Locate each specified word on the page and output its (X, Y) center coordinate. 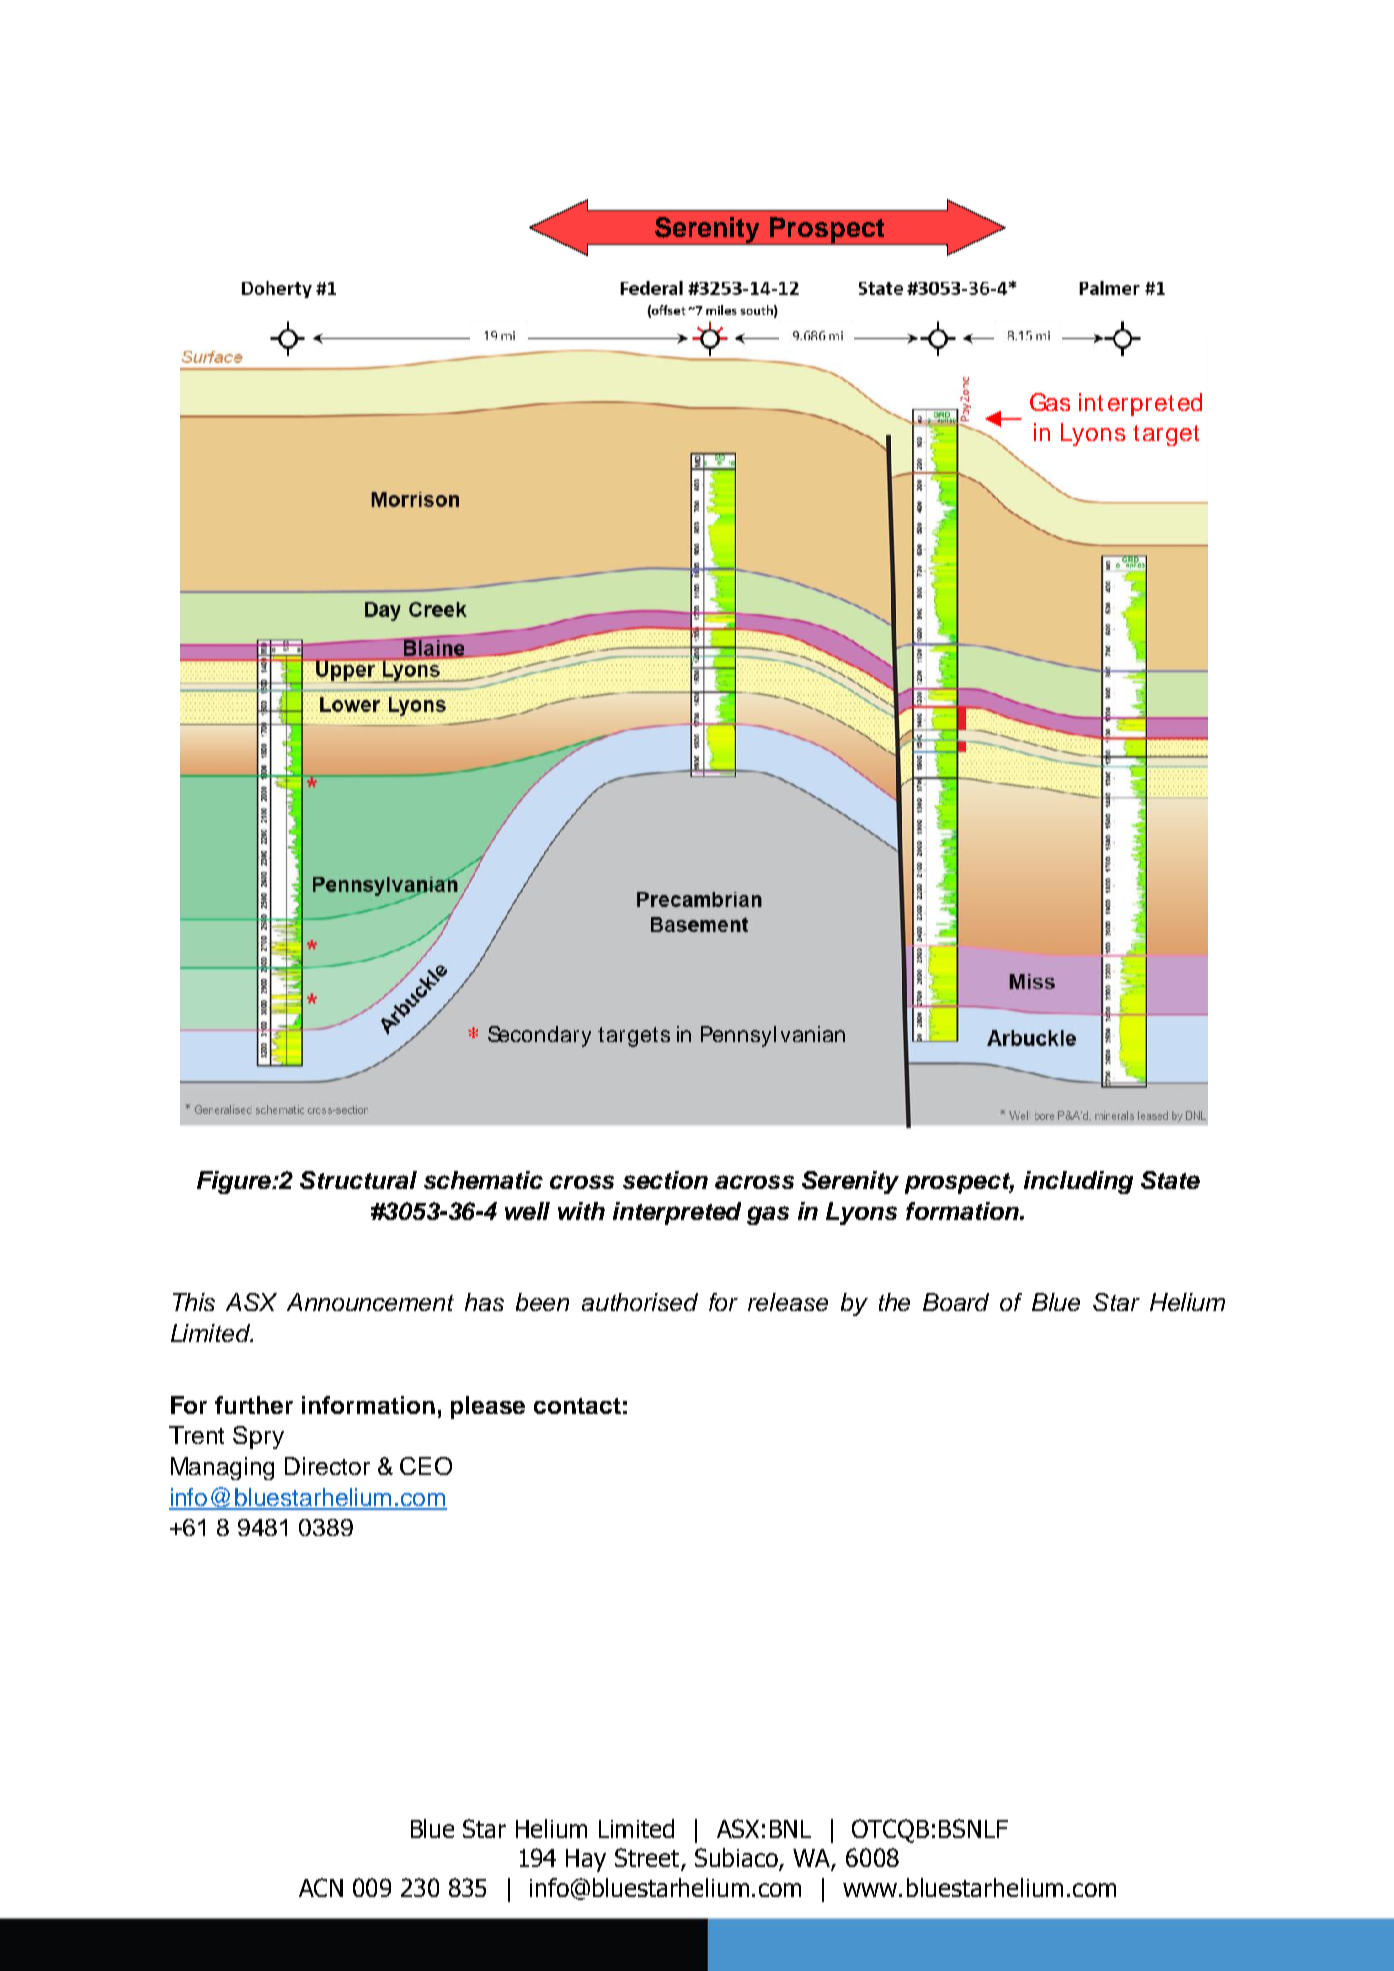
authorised (640, 1302)
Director (327, 1466)
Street (648, 1859)
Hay (586, 1860)
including (1078, 1182)
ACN (321, 1887)
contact (577, 1406)
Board (956, 1302)
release (788, 1302)
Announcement (370, 1302)
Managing (222, 1468)
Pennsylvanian (773, 1036)
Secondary (539, 1036)
